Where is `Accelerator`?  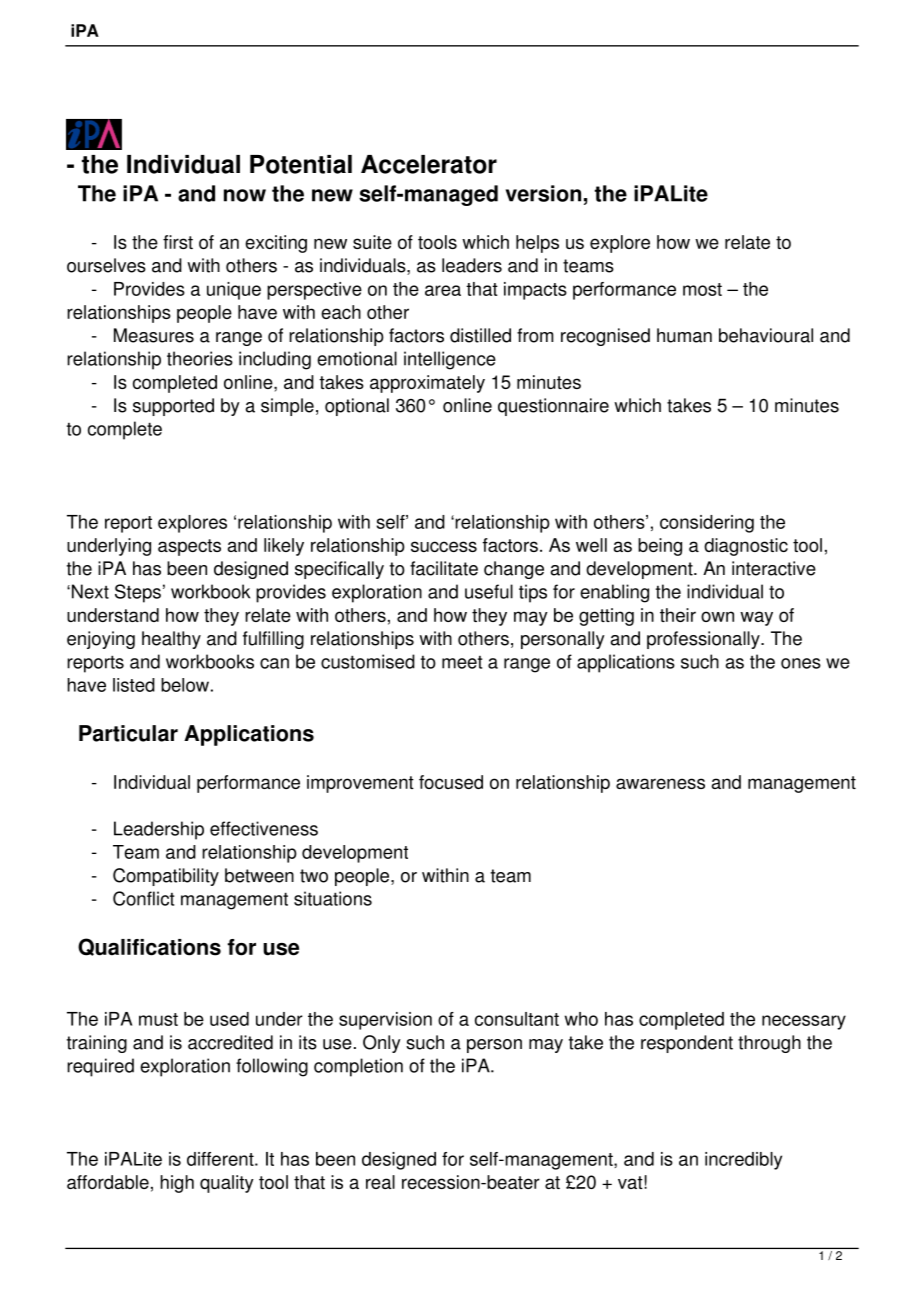 Accelerator is located at coordinates (429, 164).
